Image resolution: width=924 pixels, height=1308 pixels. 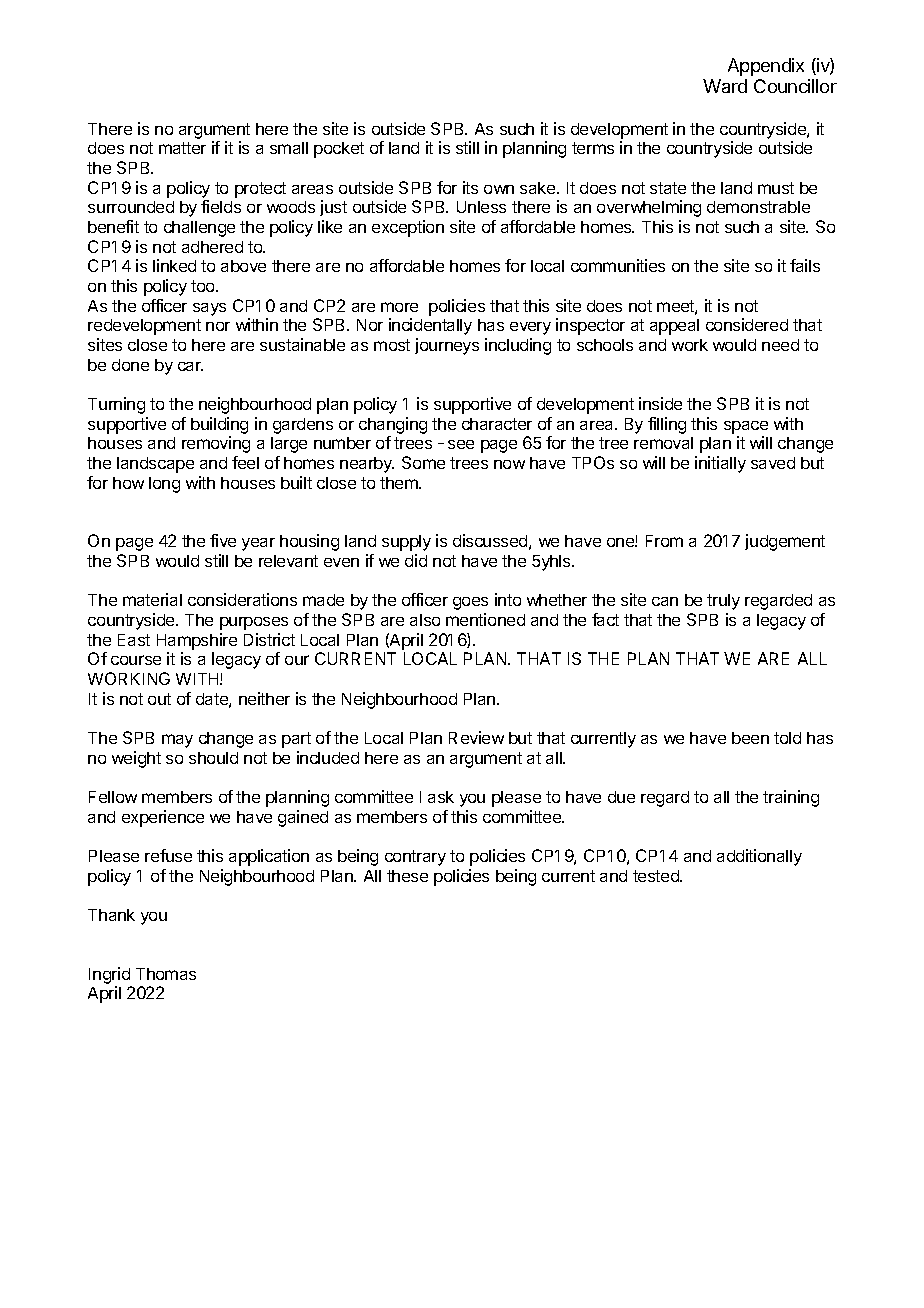 What do you see at coordinates (723, 602) in the screenshot?
I see `truly` at bounding box center [723, 602].
